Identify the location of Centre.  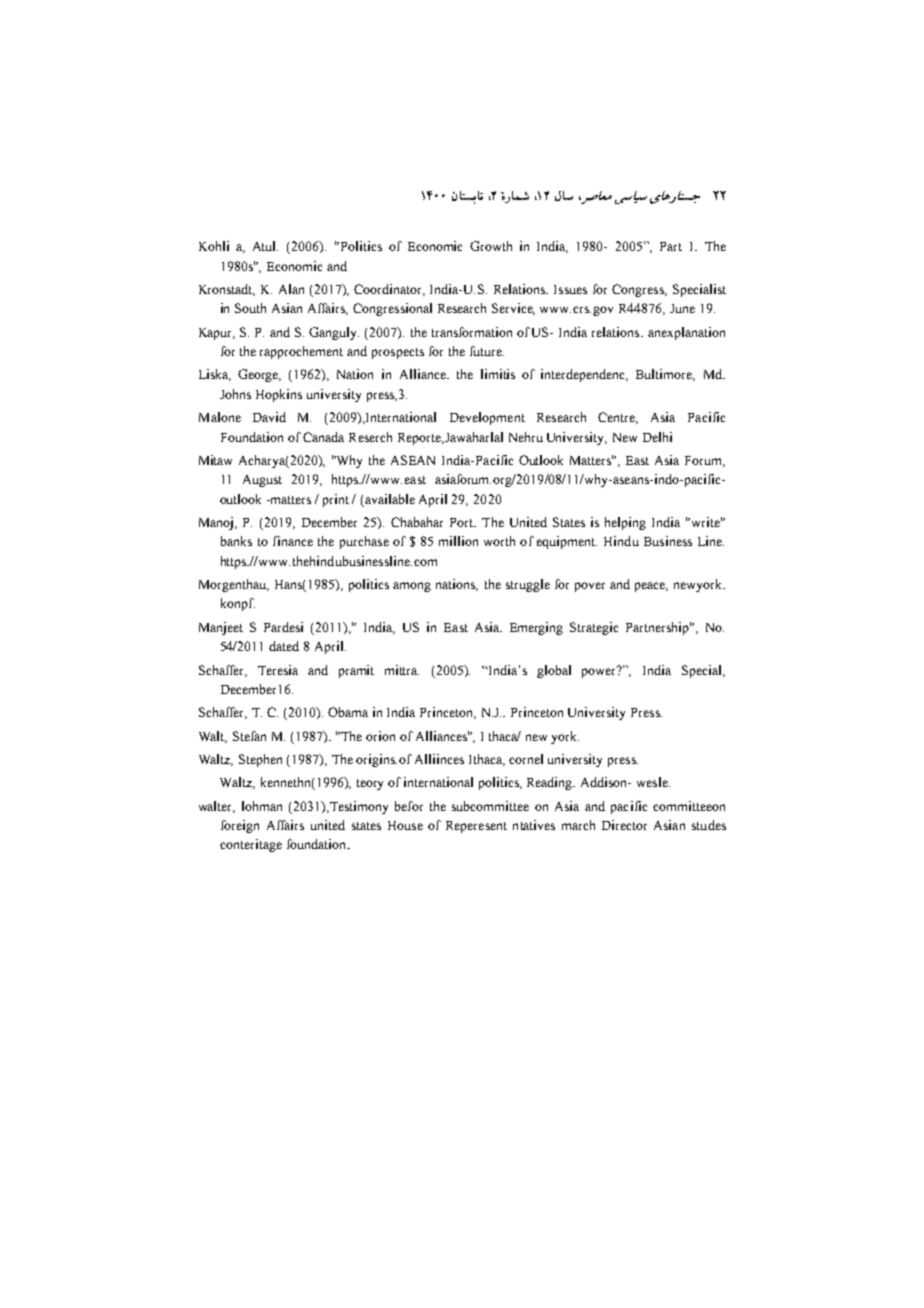
(618, 418).
